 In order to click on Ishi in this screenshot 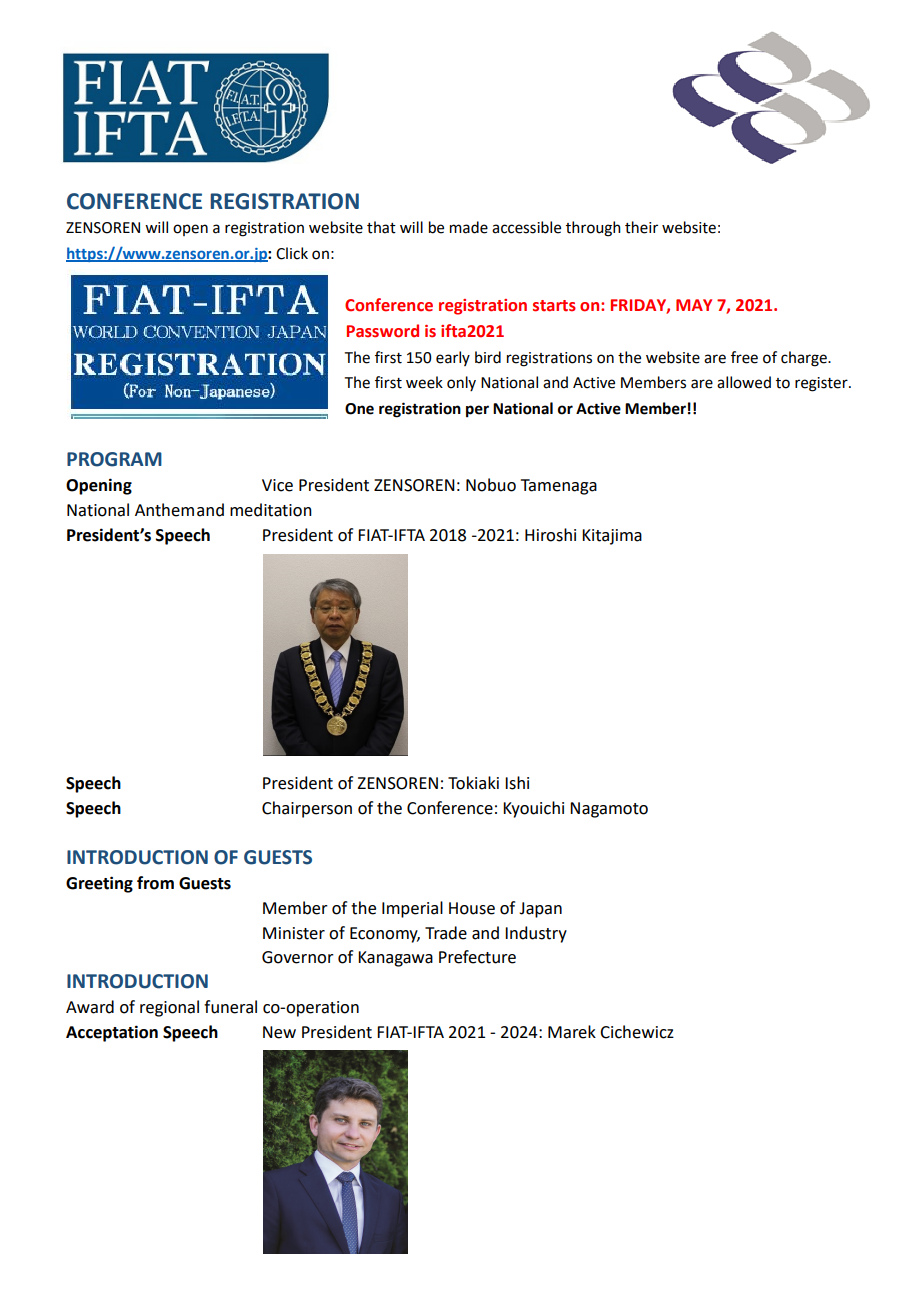, I will do `click(517, 783)`.
